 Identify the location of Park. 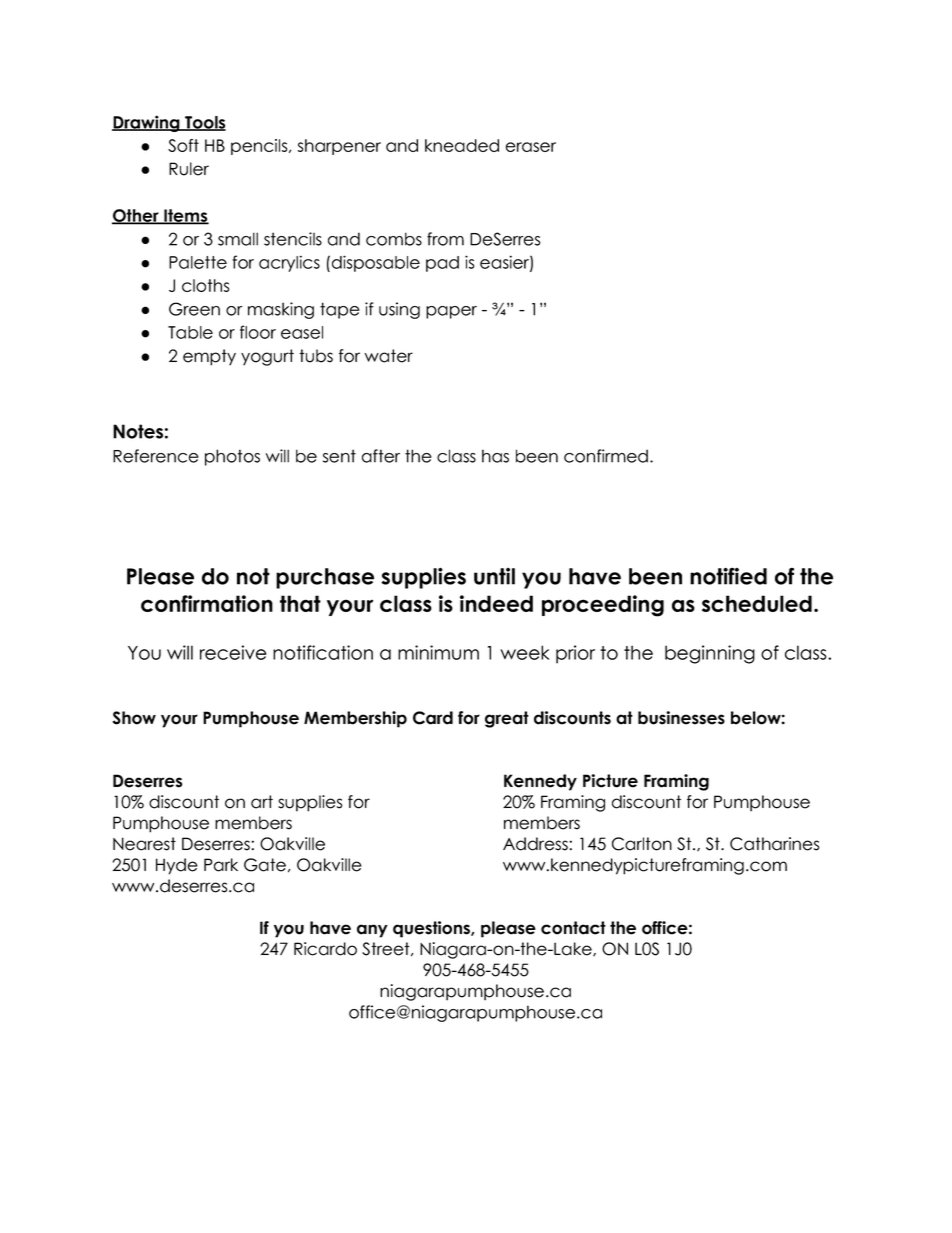
(221, 865).
